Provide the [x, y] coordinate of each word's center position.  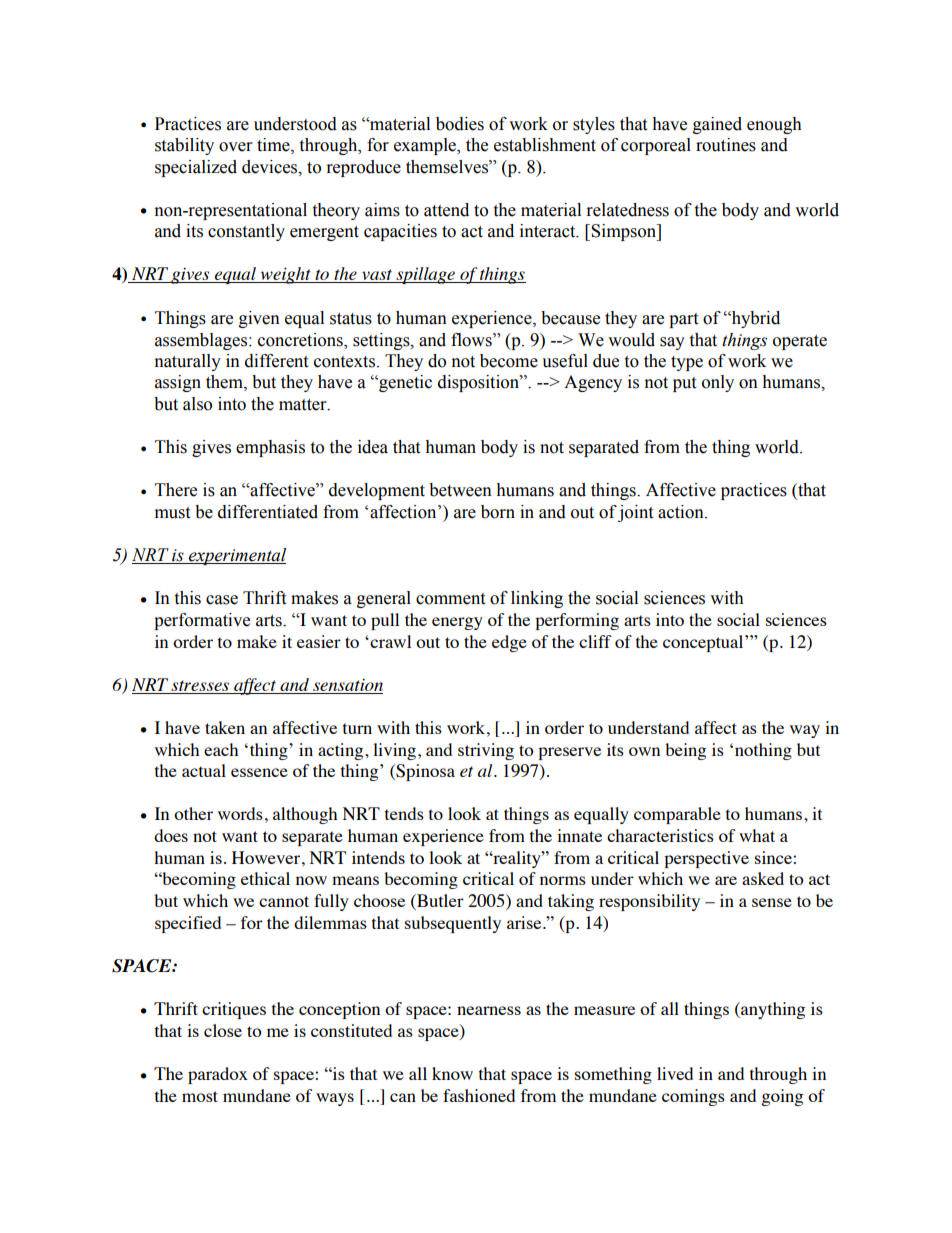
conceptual [704, 643]
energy [457, 623]
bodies [460, 124]
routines [726, 145]
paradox [218, 1075]
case [222, 600]
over [235, 147]
